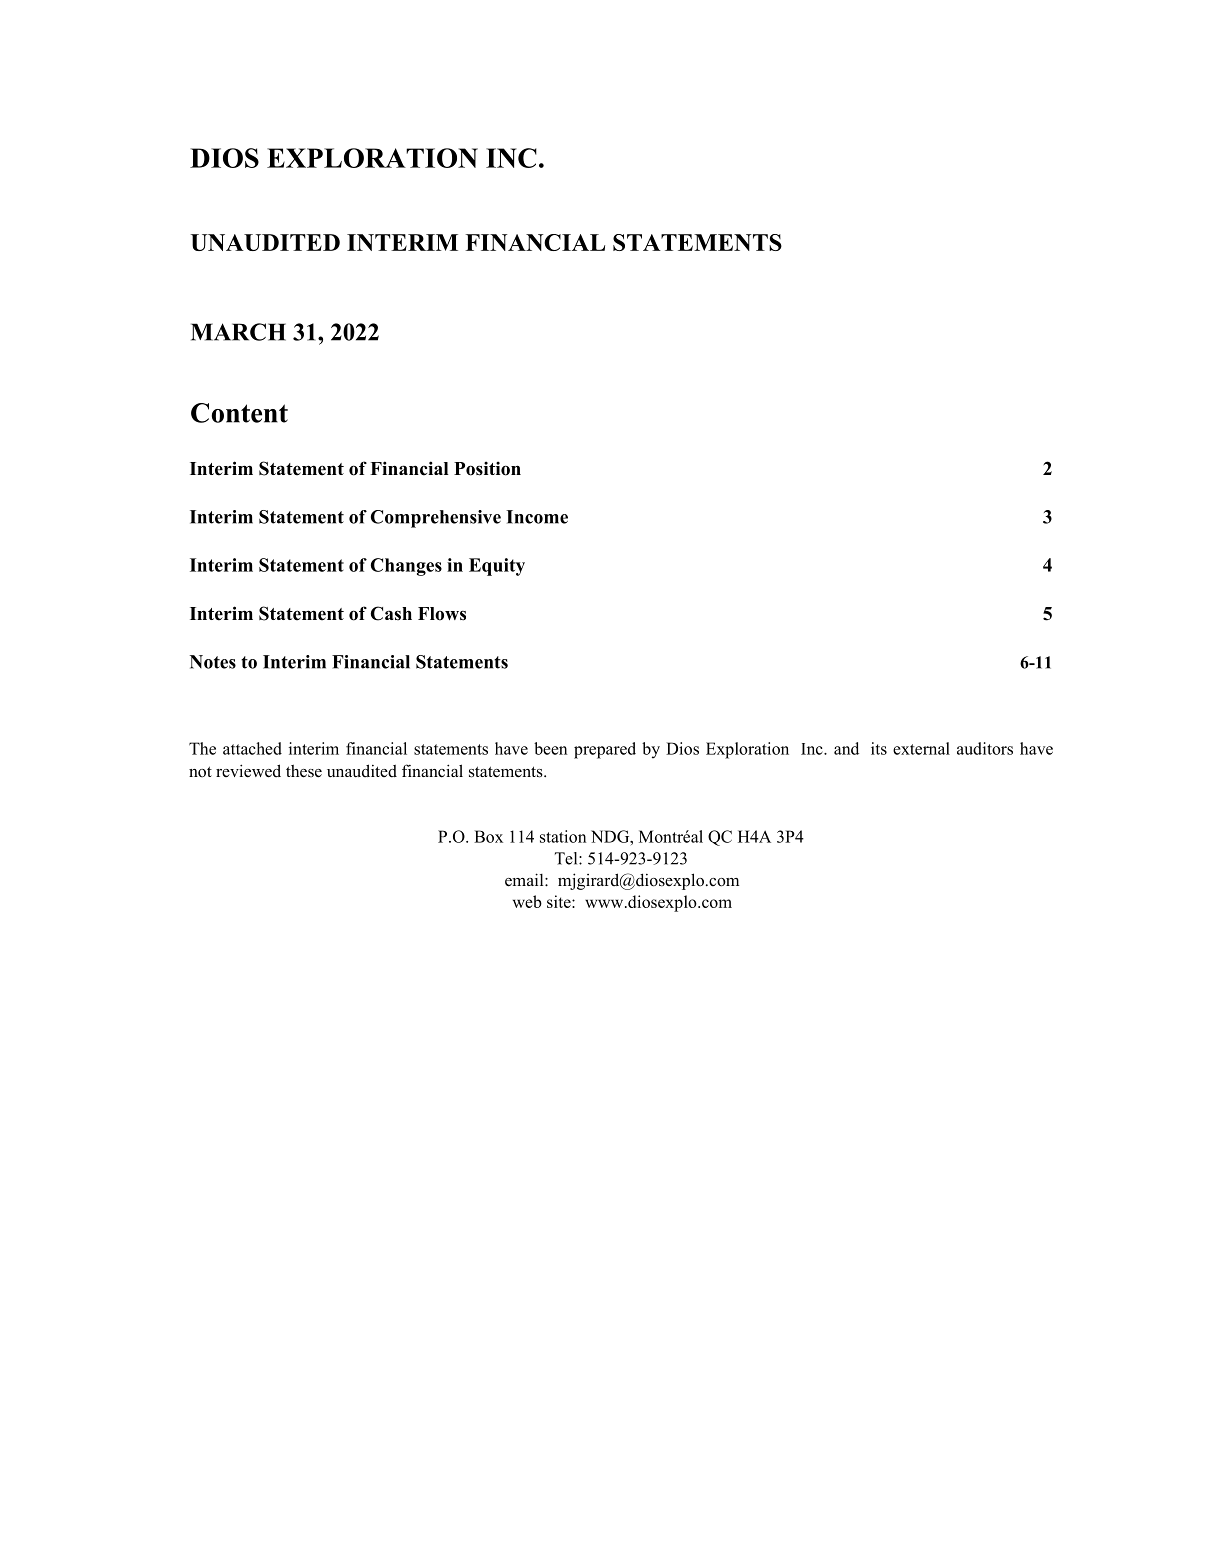  What do you see at coordinates (525, 880) in the image?
I see `email` at bounding box center [525, 880].
